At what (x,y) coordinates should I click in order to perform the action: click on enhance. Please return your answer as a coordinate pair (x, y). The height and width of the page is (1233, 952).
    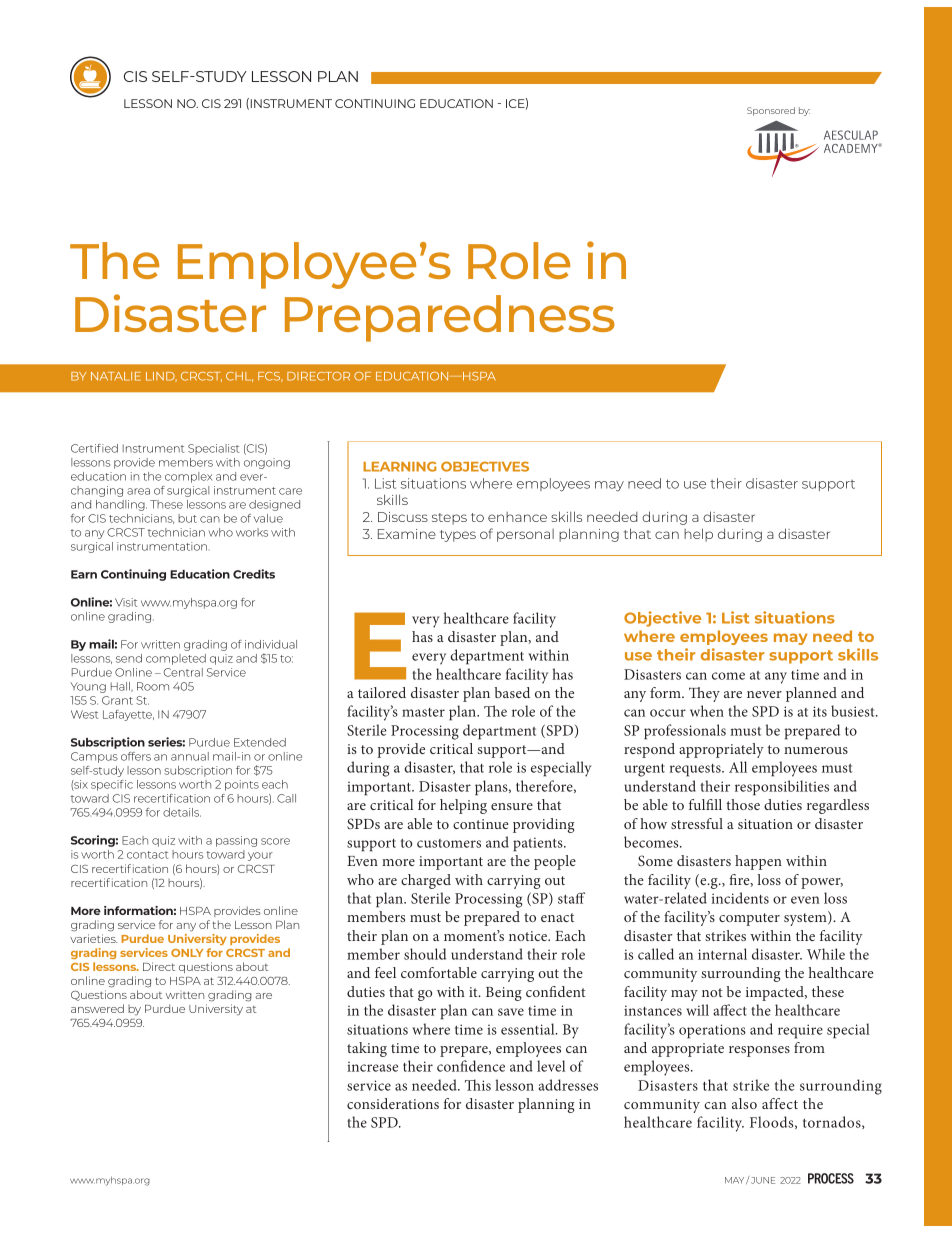
    Looking at the image, I should click on (517, 517).
